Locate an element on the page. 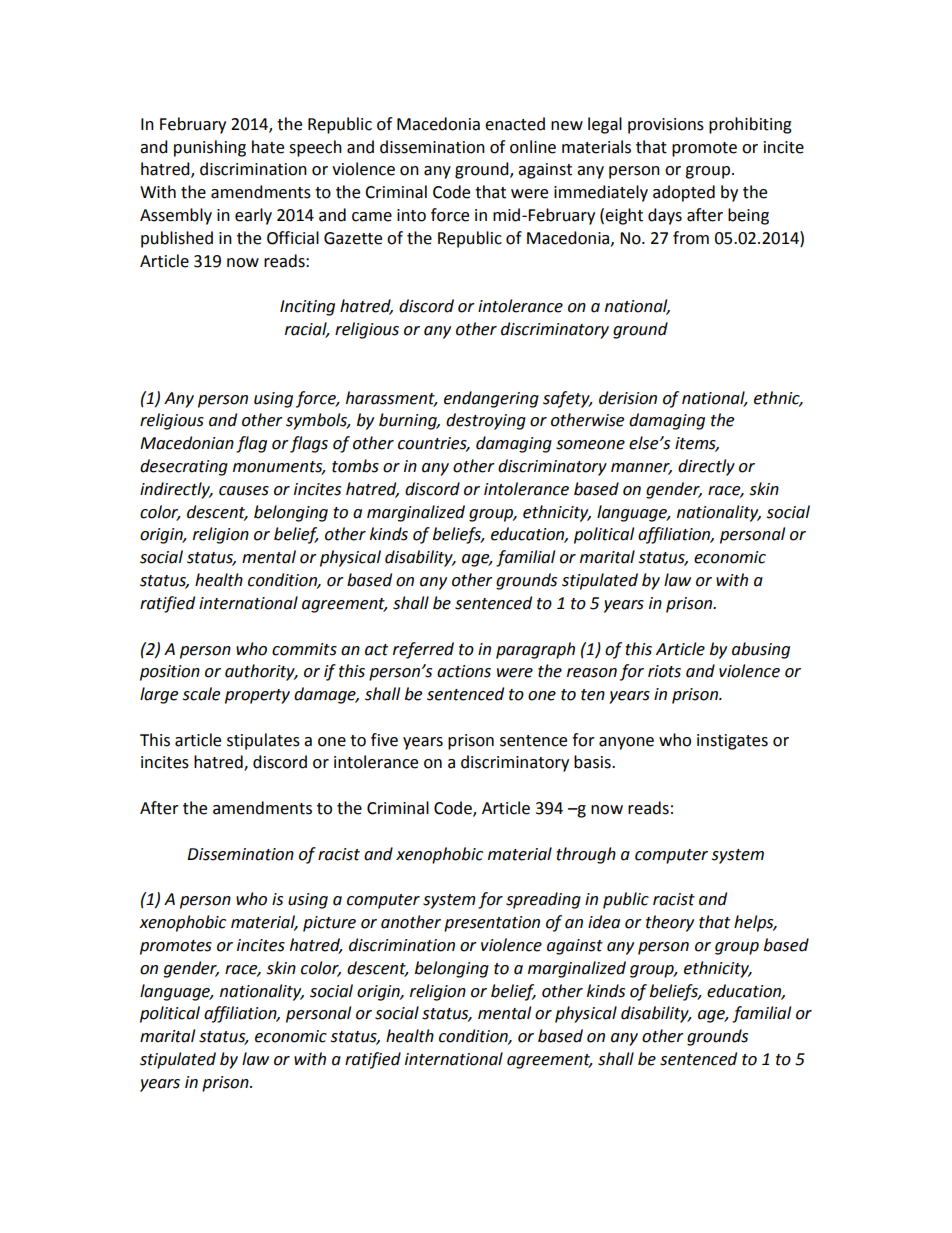 The image size is (952, 1233). derision is located at coordinates (628, 398).
